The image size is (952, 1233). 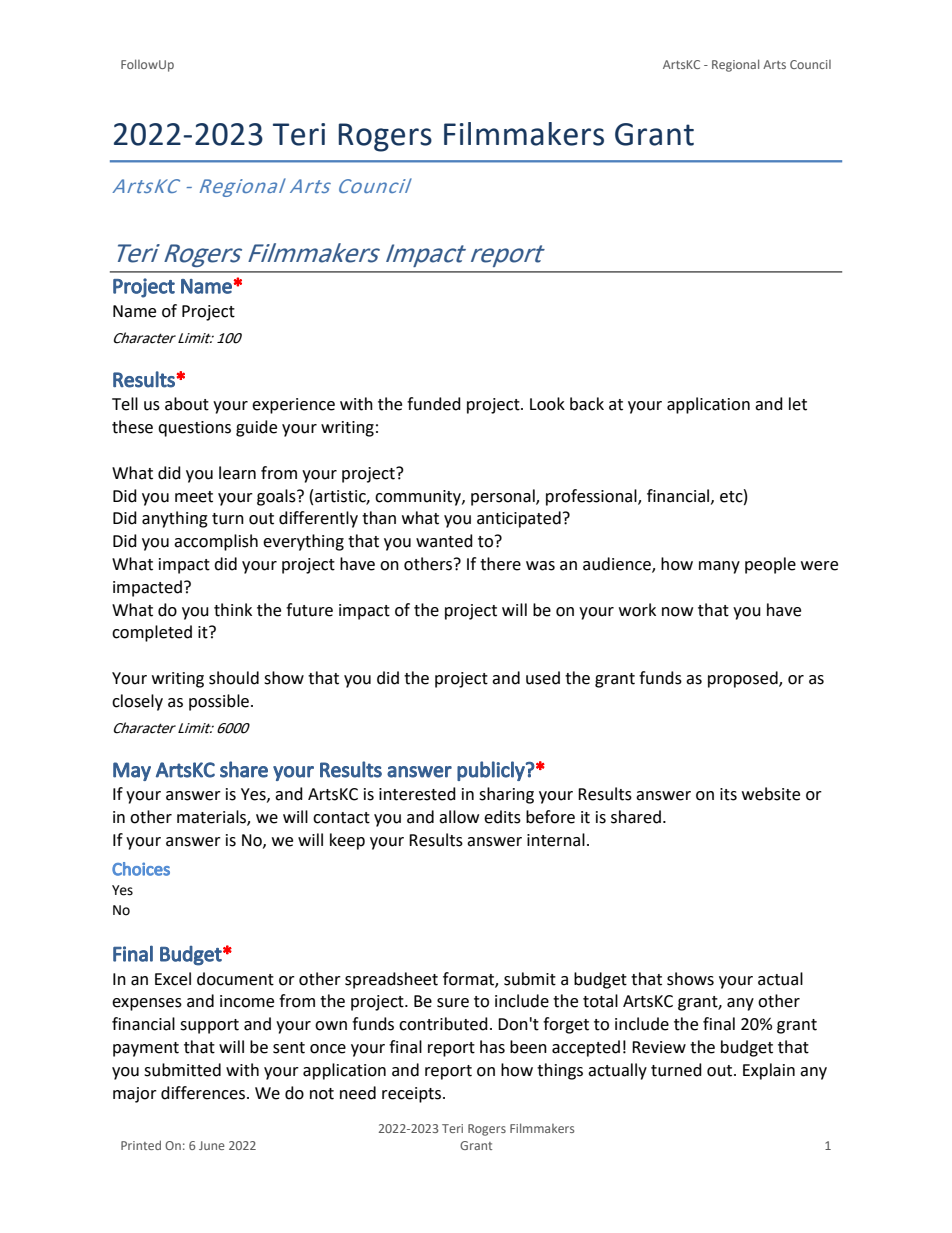 What do you see at coordinates (434, 404) in the screenshot?
I see `funded` at bounding box center [434, 404].
